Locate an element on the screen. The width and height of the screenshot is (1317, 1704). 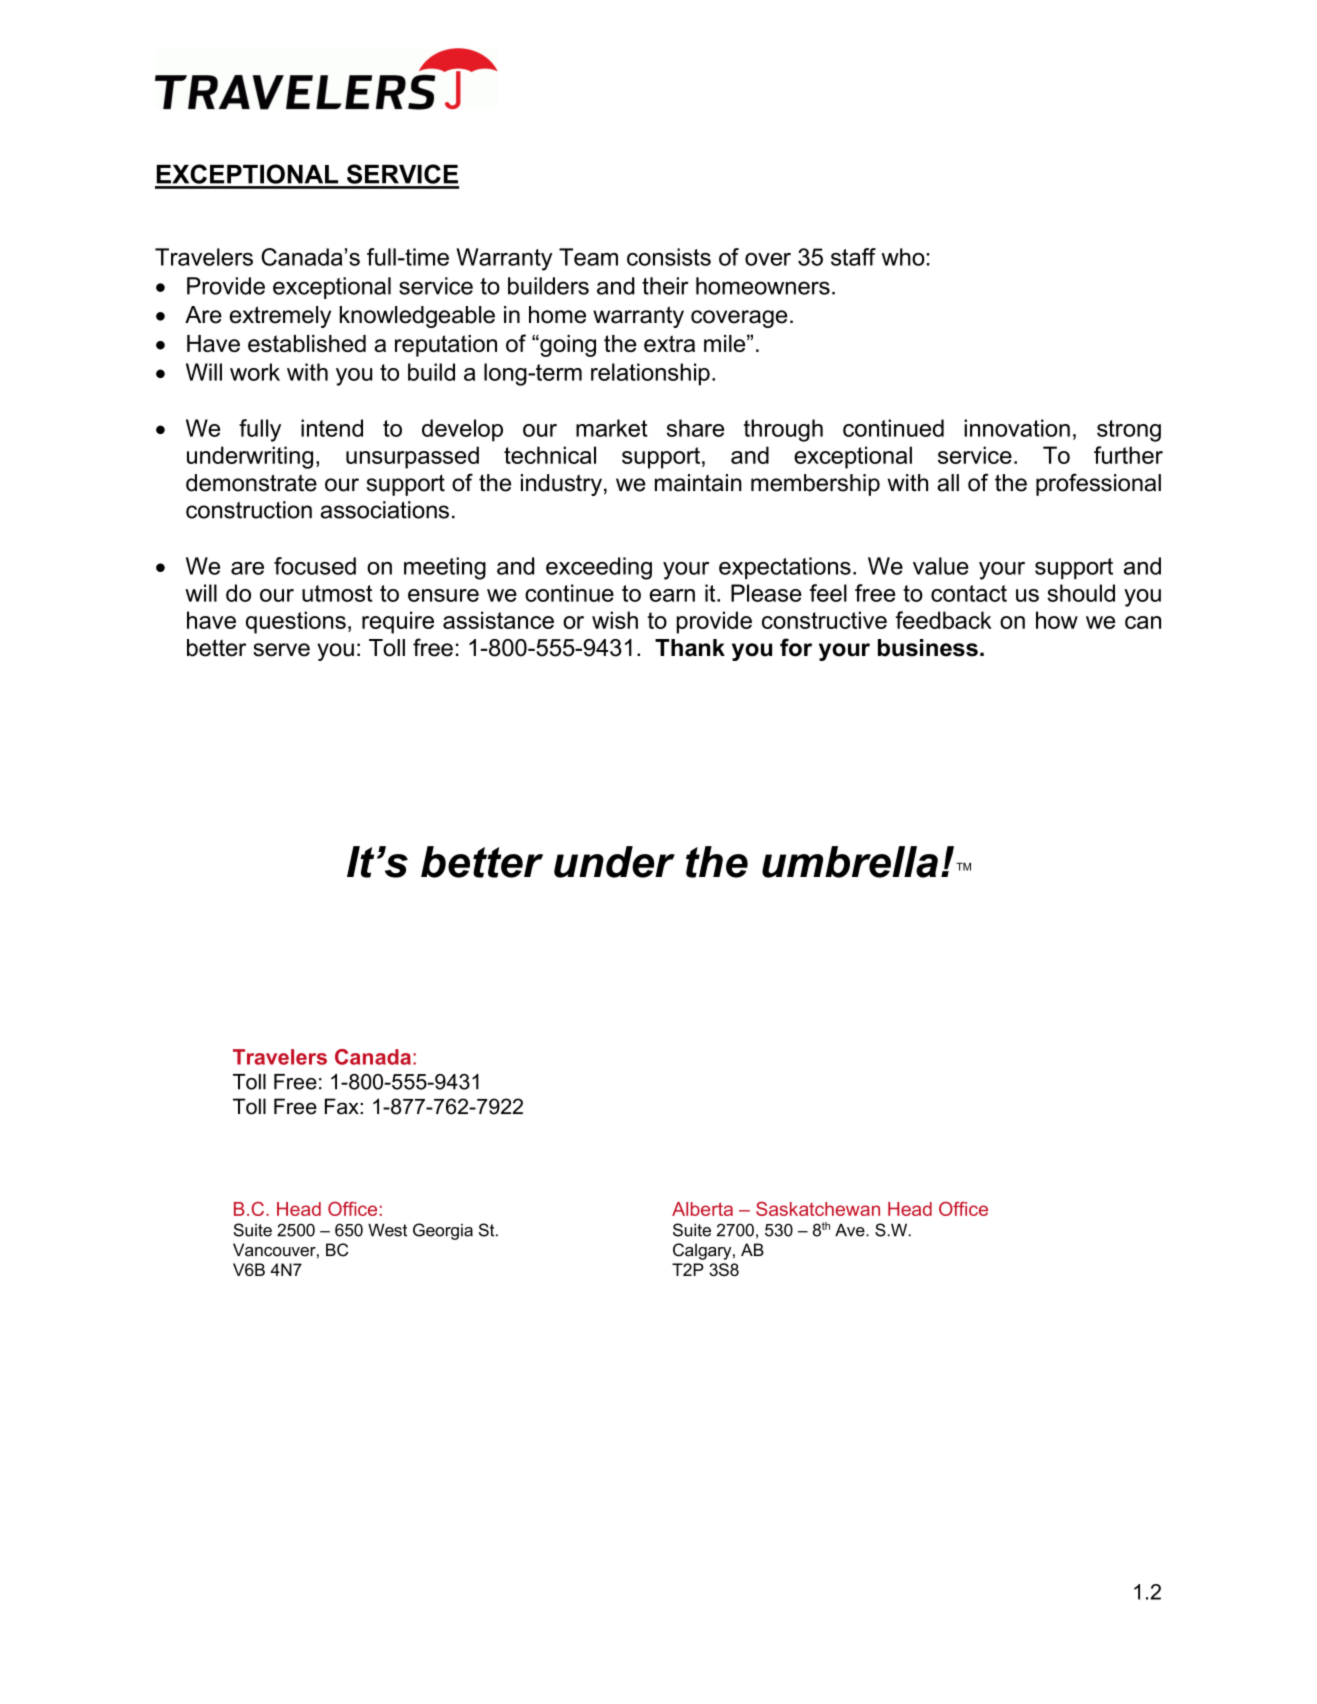
serve is located at coordinates (281, 650).
